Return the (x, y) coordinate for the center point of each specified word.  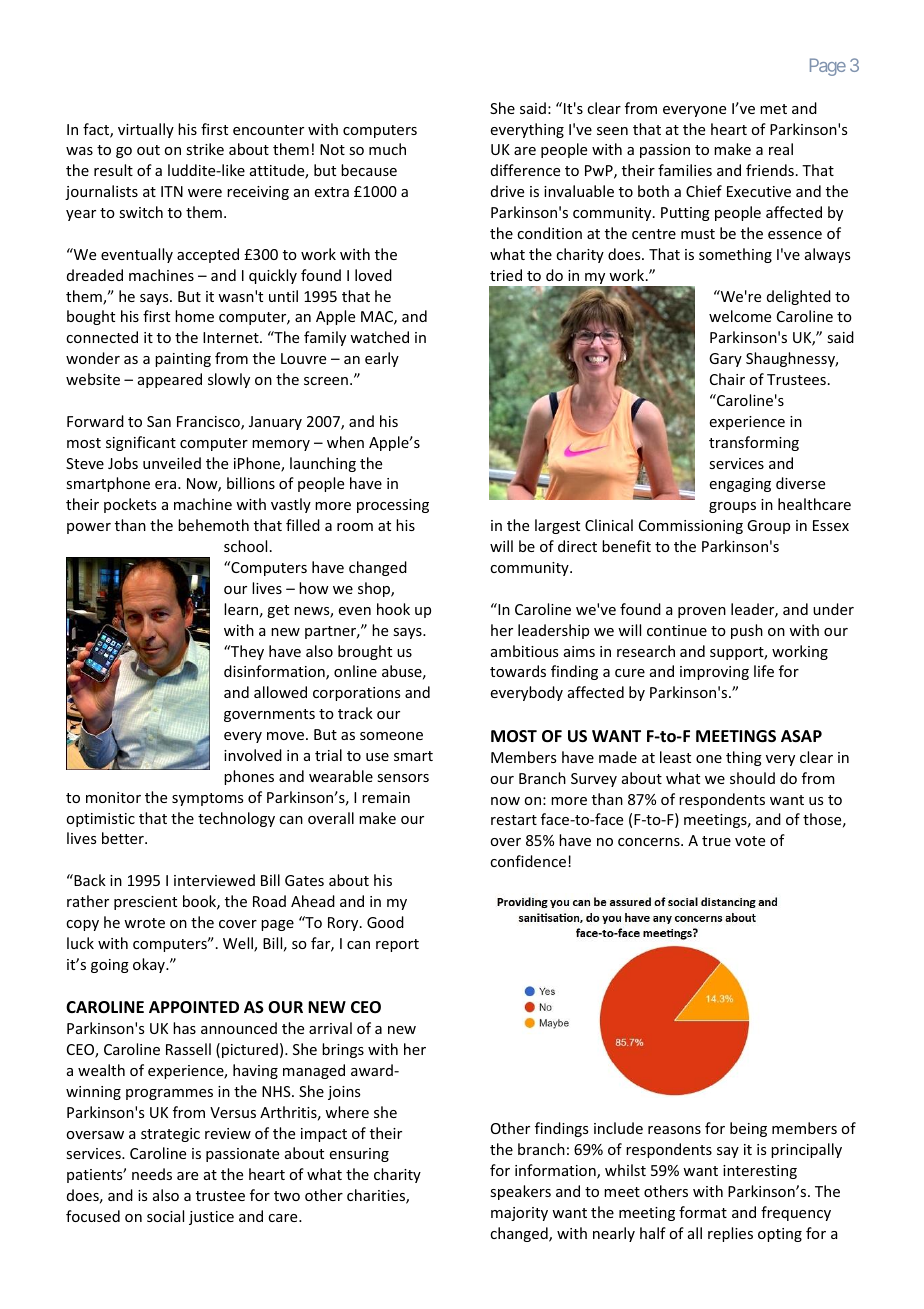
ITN (172, 191)
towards (518, 671)
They (246, 652)
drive (507, 191)
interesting (760, 1172)
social (165, 1216)
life (764, 671)
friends (770, 170)
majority (519, 1214)
